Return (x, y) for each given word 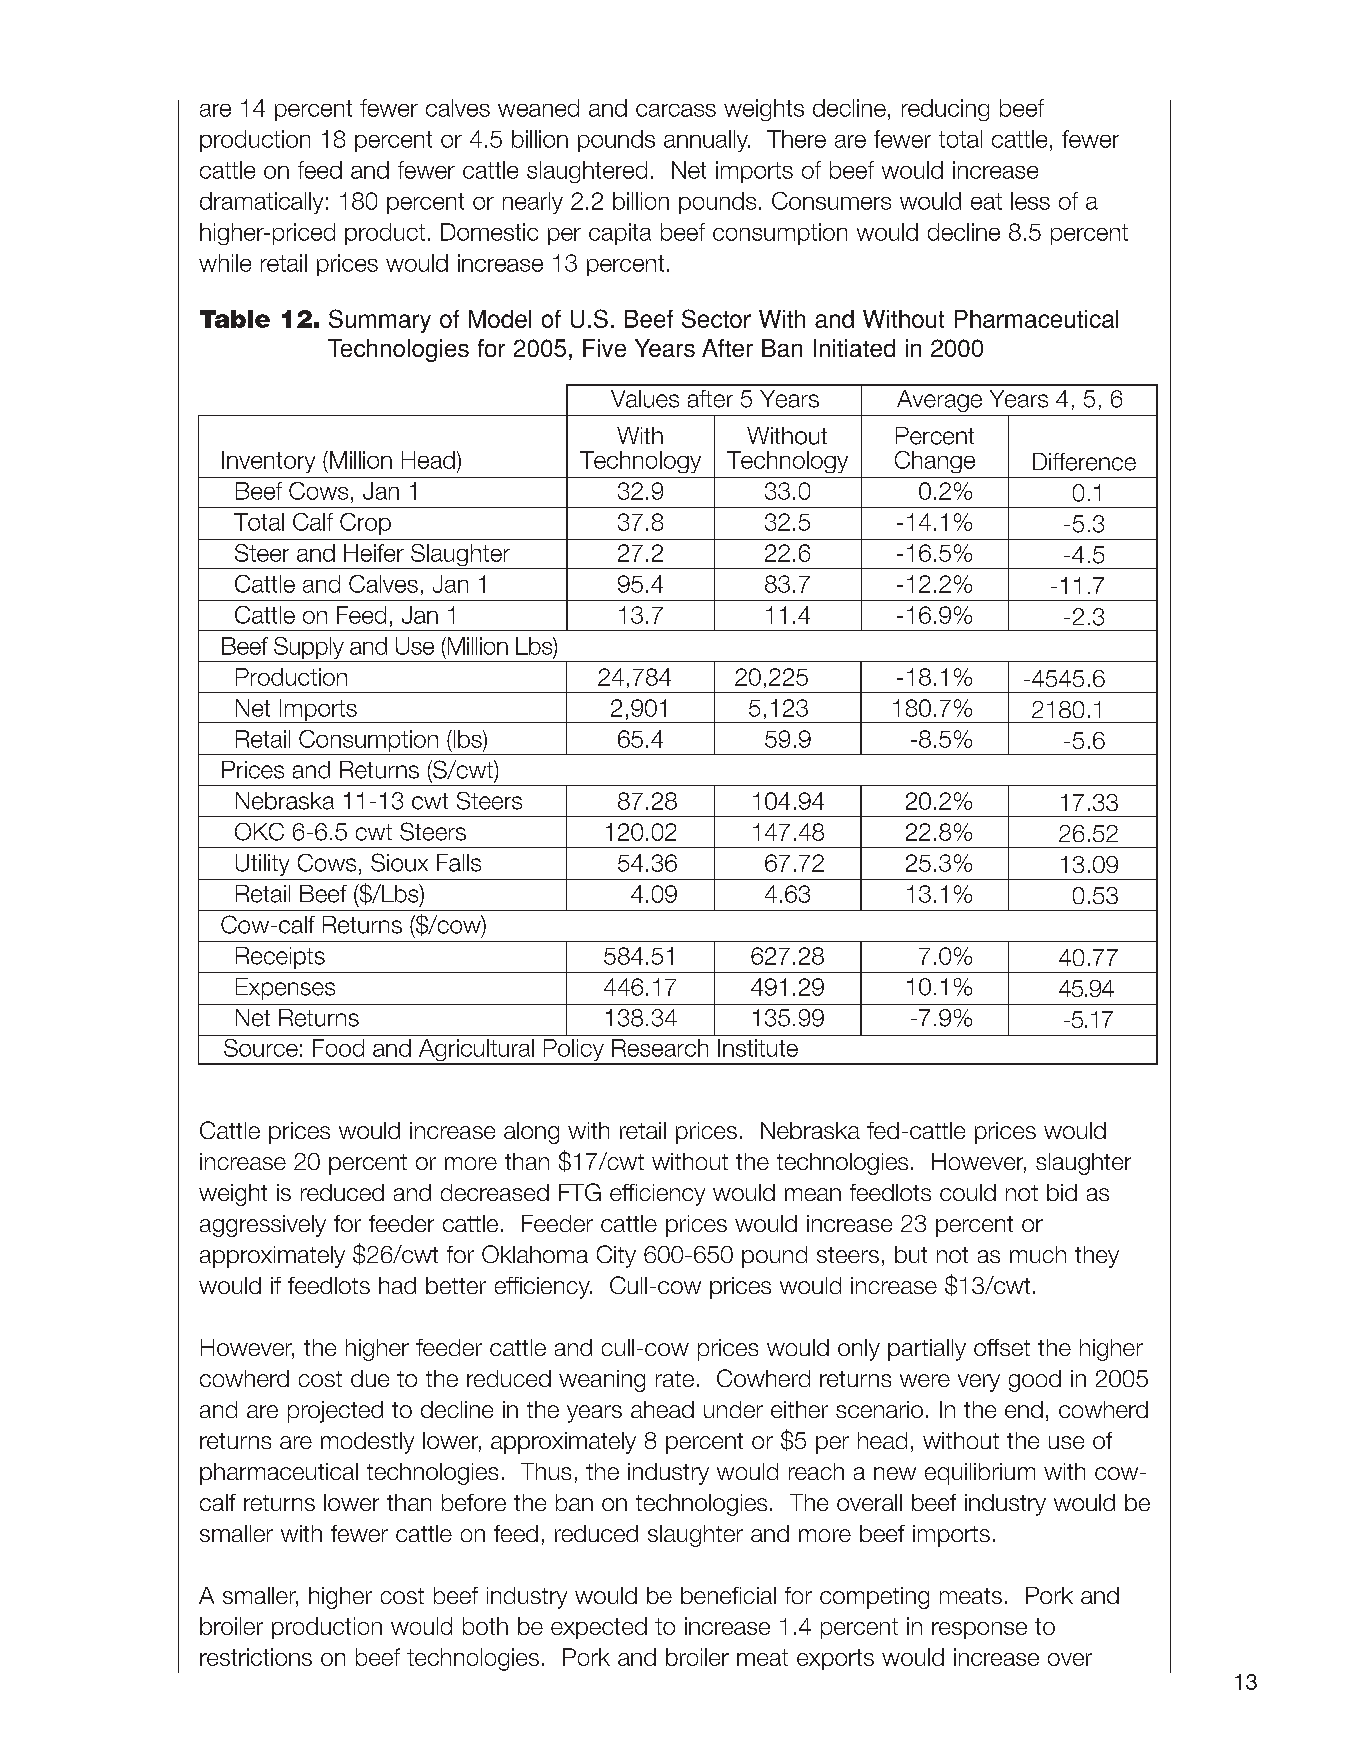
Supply (309, 648)
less (1030, 201)
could (968, 1192)
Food (338, 1048)
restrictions (256, 1657)
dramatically (261, 203)
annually (707, 141)
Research (660, 1048)
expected (599, 1628)
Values (645, 399)
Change (935, 462)
